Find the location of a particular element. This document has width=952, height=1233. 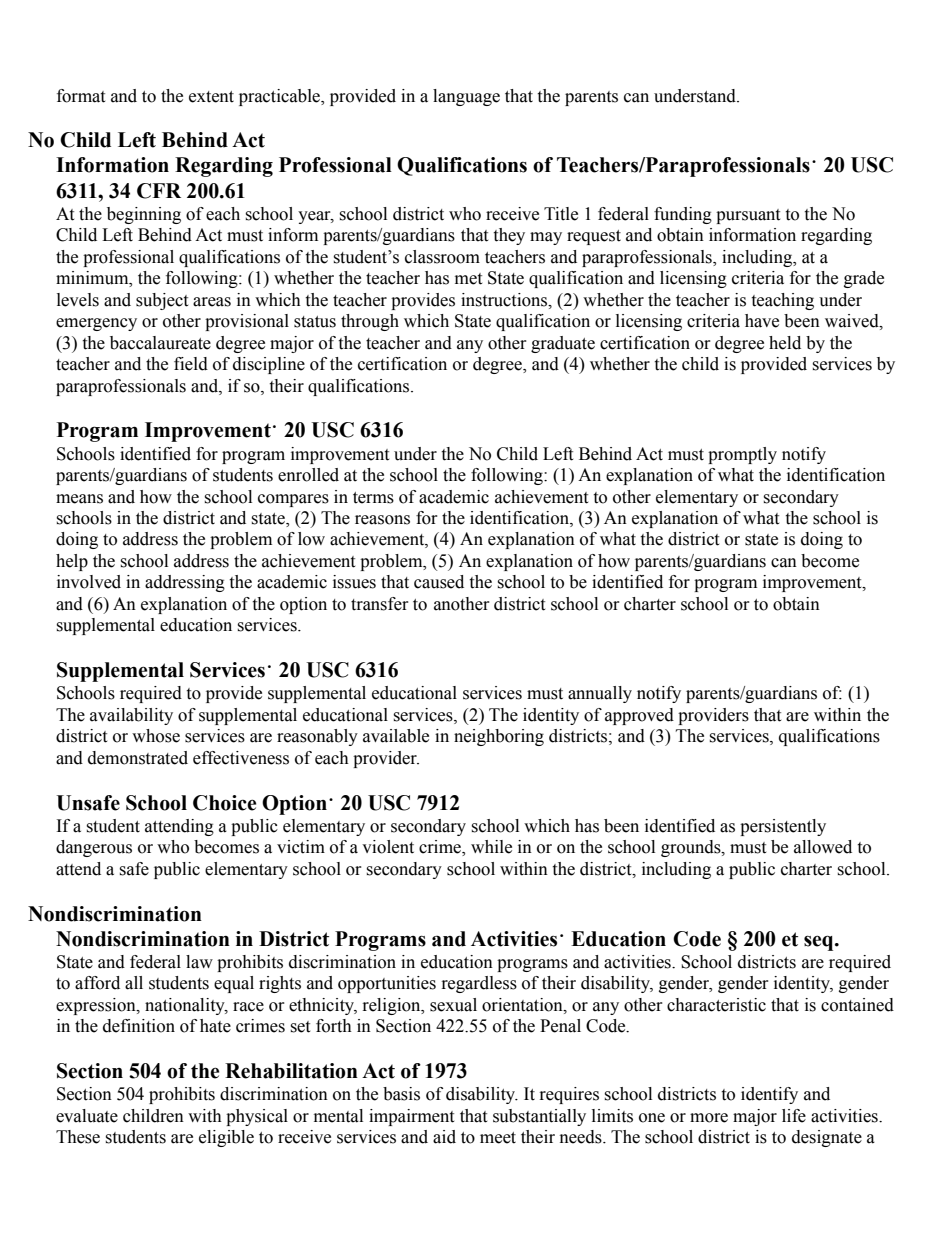

pursuant is located at coordinates (748, 216).
